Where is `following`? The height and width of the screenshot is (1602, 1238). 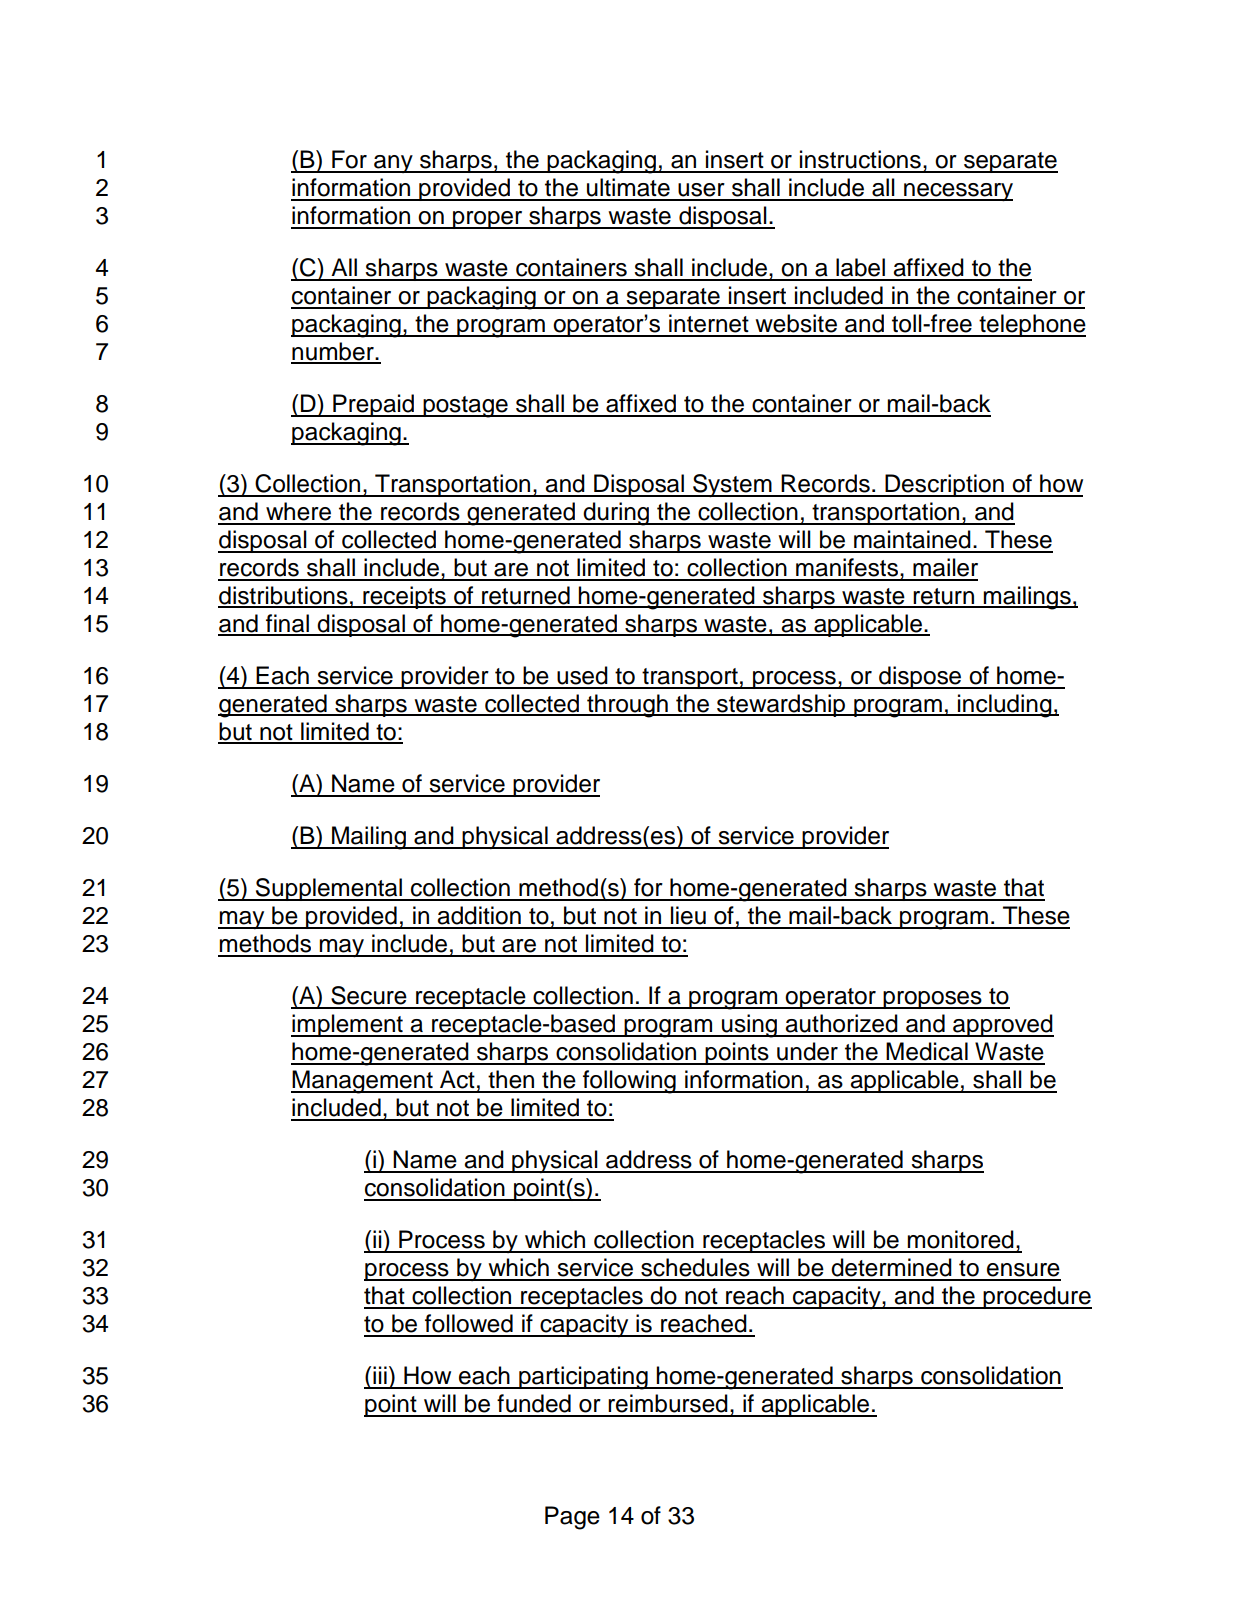 following is located at coordinates (629, 1082).
